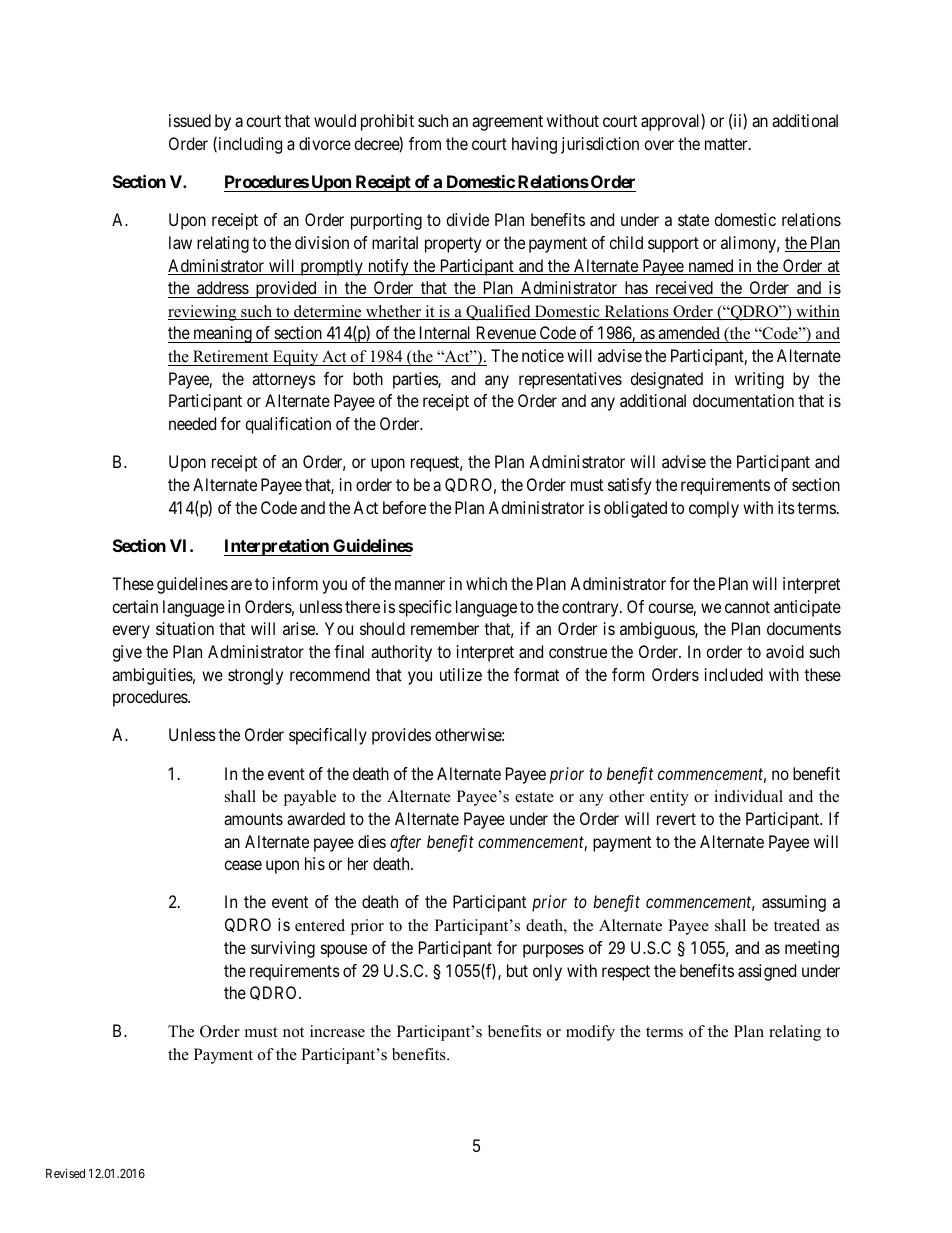 This page has height=1233, width=952. What do you see at coordinates (794, 903) in the page?
I see `assuming` at bounding box center [794, 903].
